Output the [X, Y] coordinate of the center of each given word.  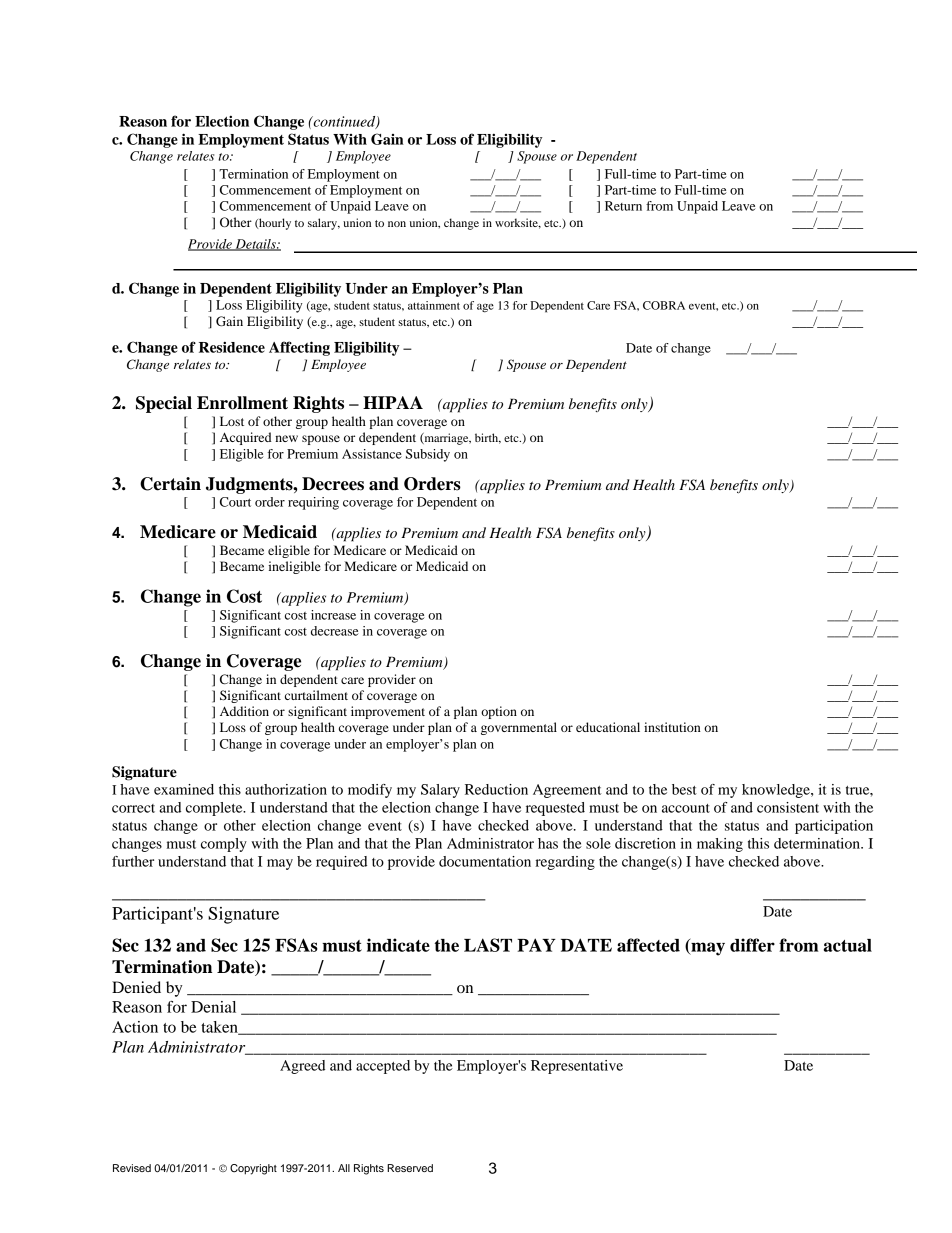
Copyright [253, 1169]
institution [672, 727]
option [499, 712]
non [397, 224]
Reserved [410, 1168]
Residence [232, 347]
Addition [244, 711]
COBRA [664, 305]
